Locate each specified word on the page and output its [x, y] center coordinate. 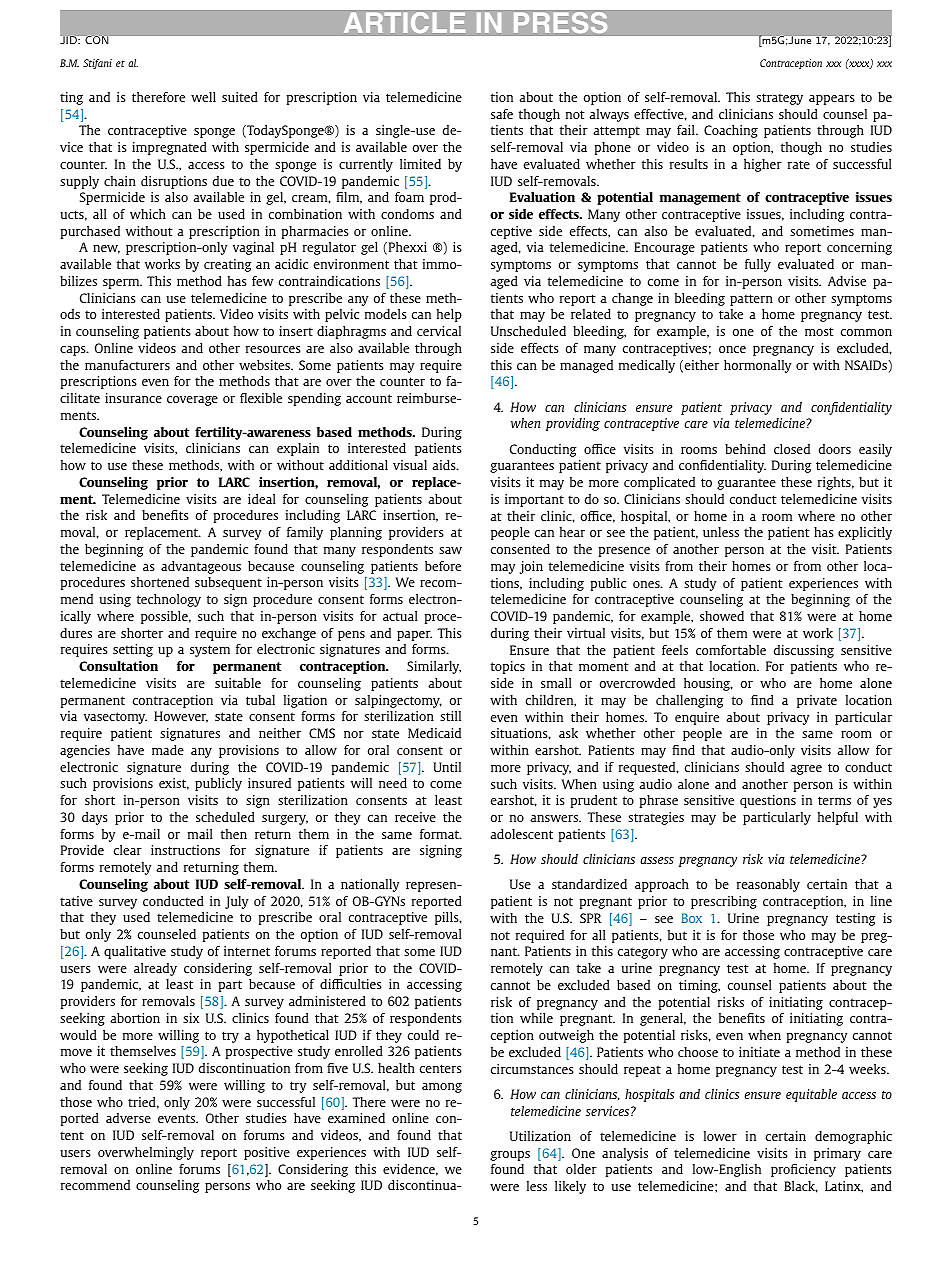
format [440, 834]
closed [792, 449]
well [203, 97]
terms [834, 800]
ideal [262, 499]
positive [267, 1153]
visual [410, 465]
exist [174, 784]
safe [502, 114]
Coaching [731, 131]
